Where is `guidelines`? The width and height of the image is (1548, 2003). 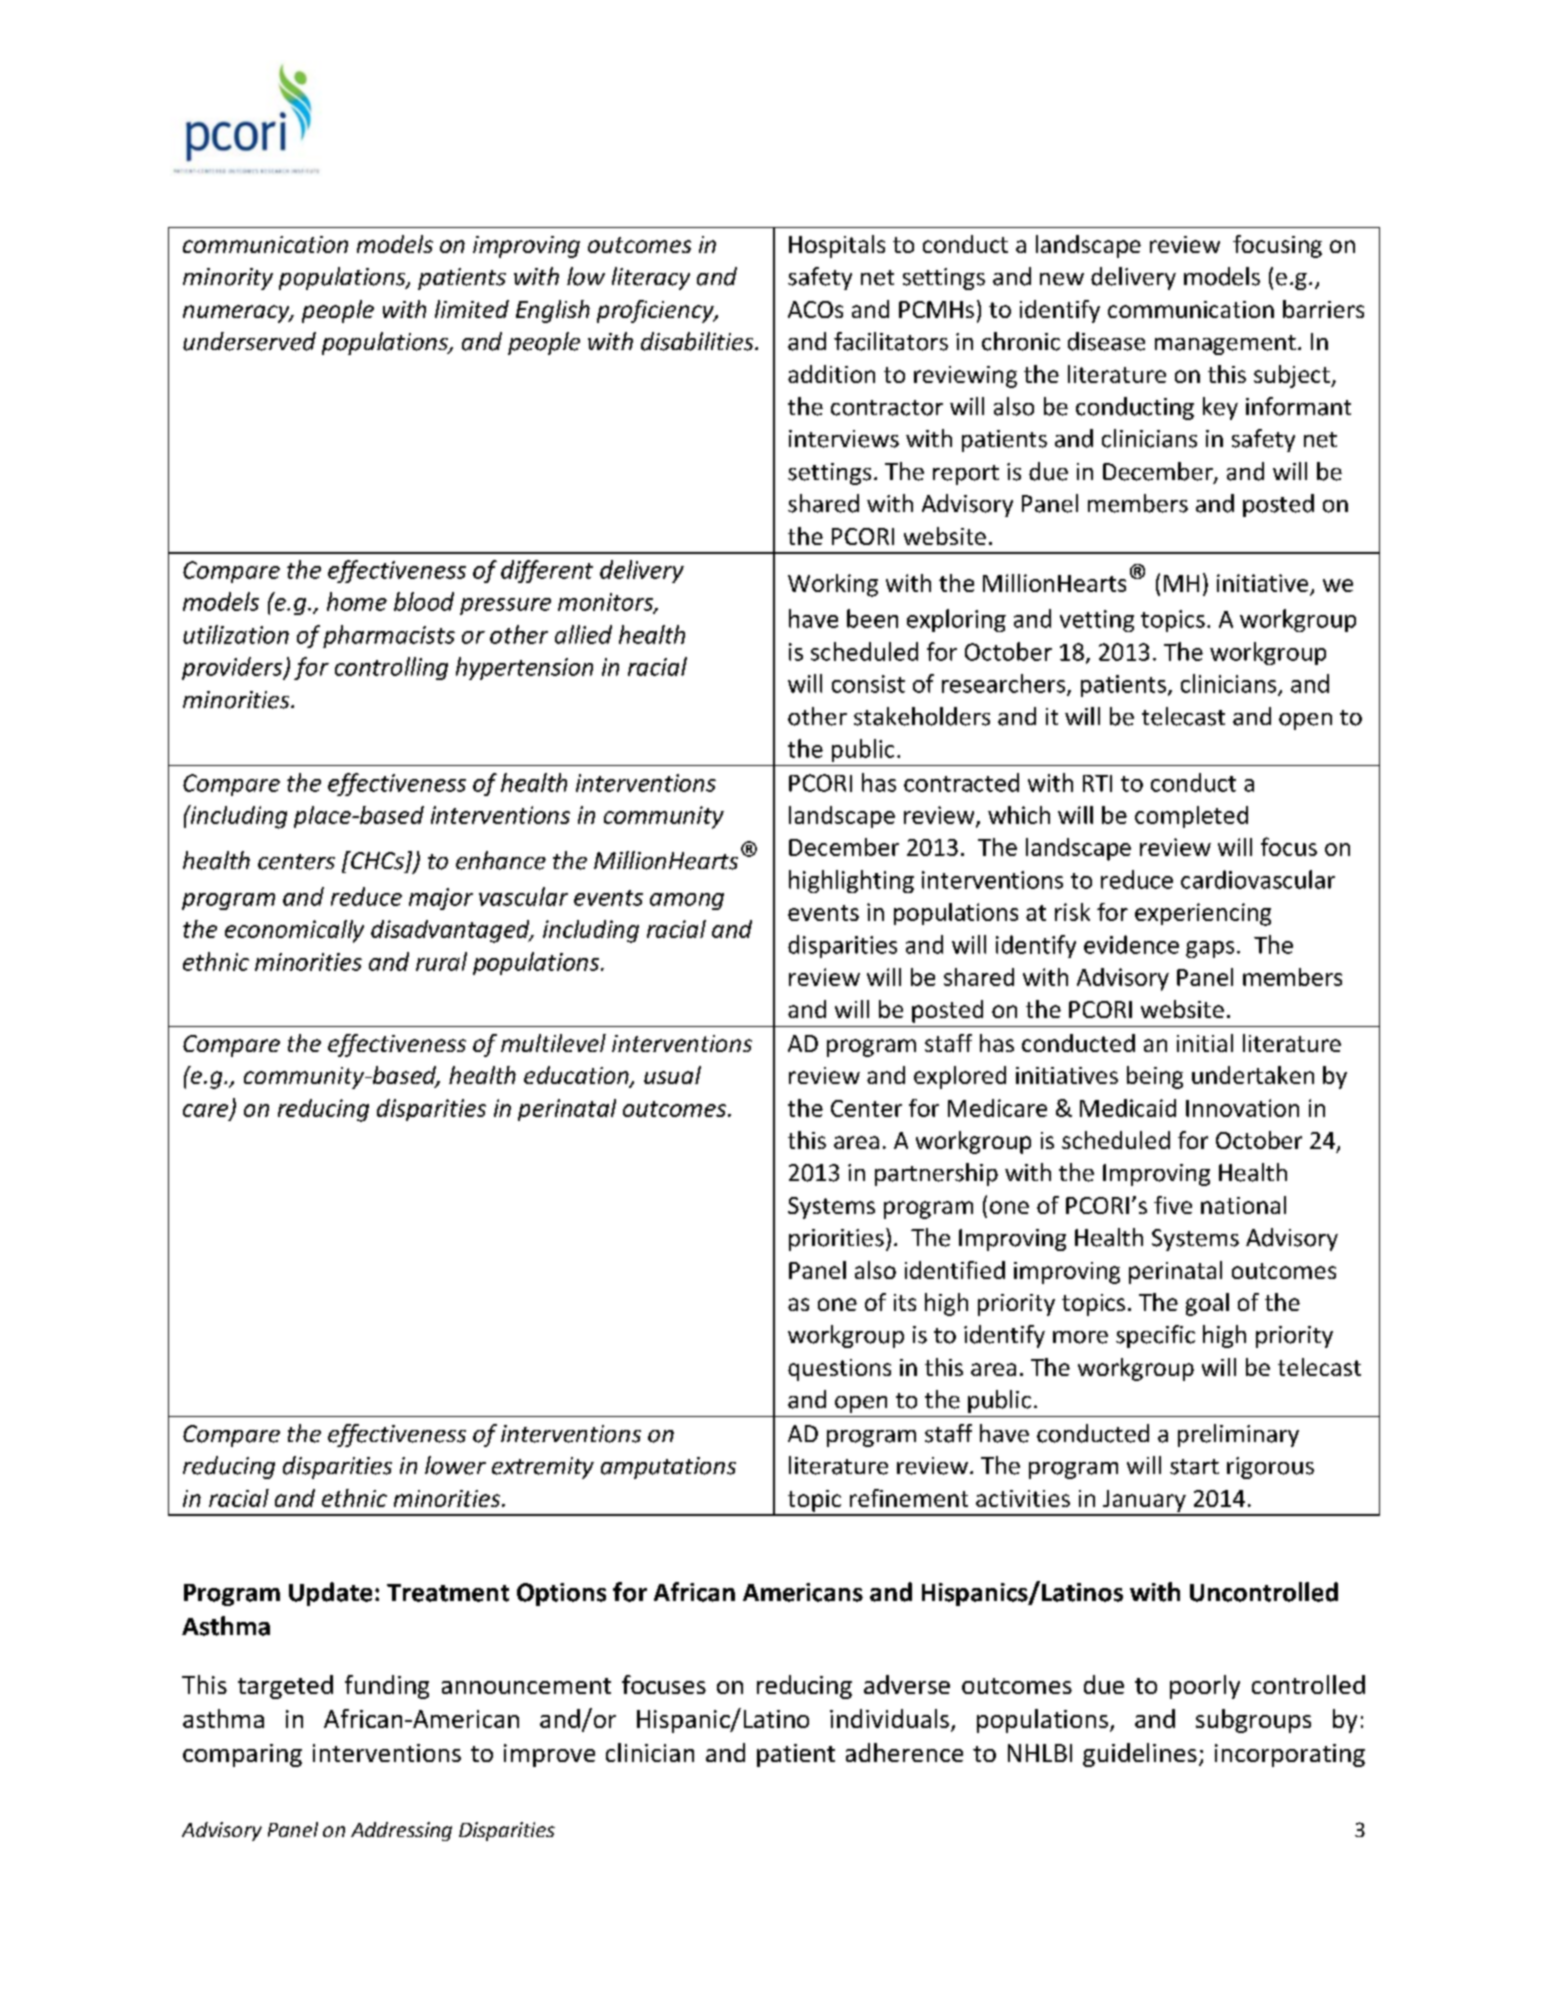
guidelines is located at coordinates (1140, 1755).
